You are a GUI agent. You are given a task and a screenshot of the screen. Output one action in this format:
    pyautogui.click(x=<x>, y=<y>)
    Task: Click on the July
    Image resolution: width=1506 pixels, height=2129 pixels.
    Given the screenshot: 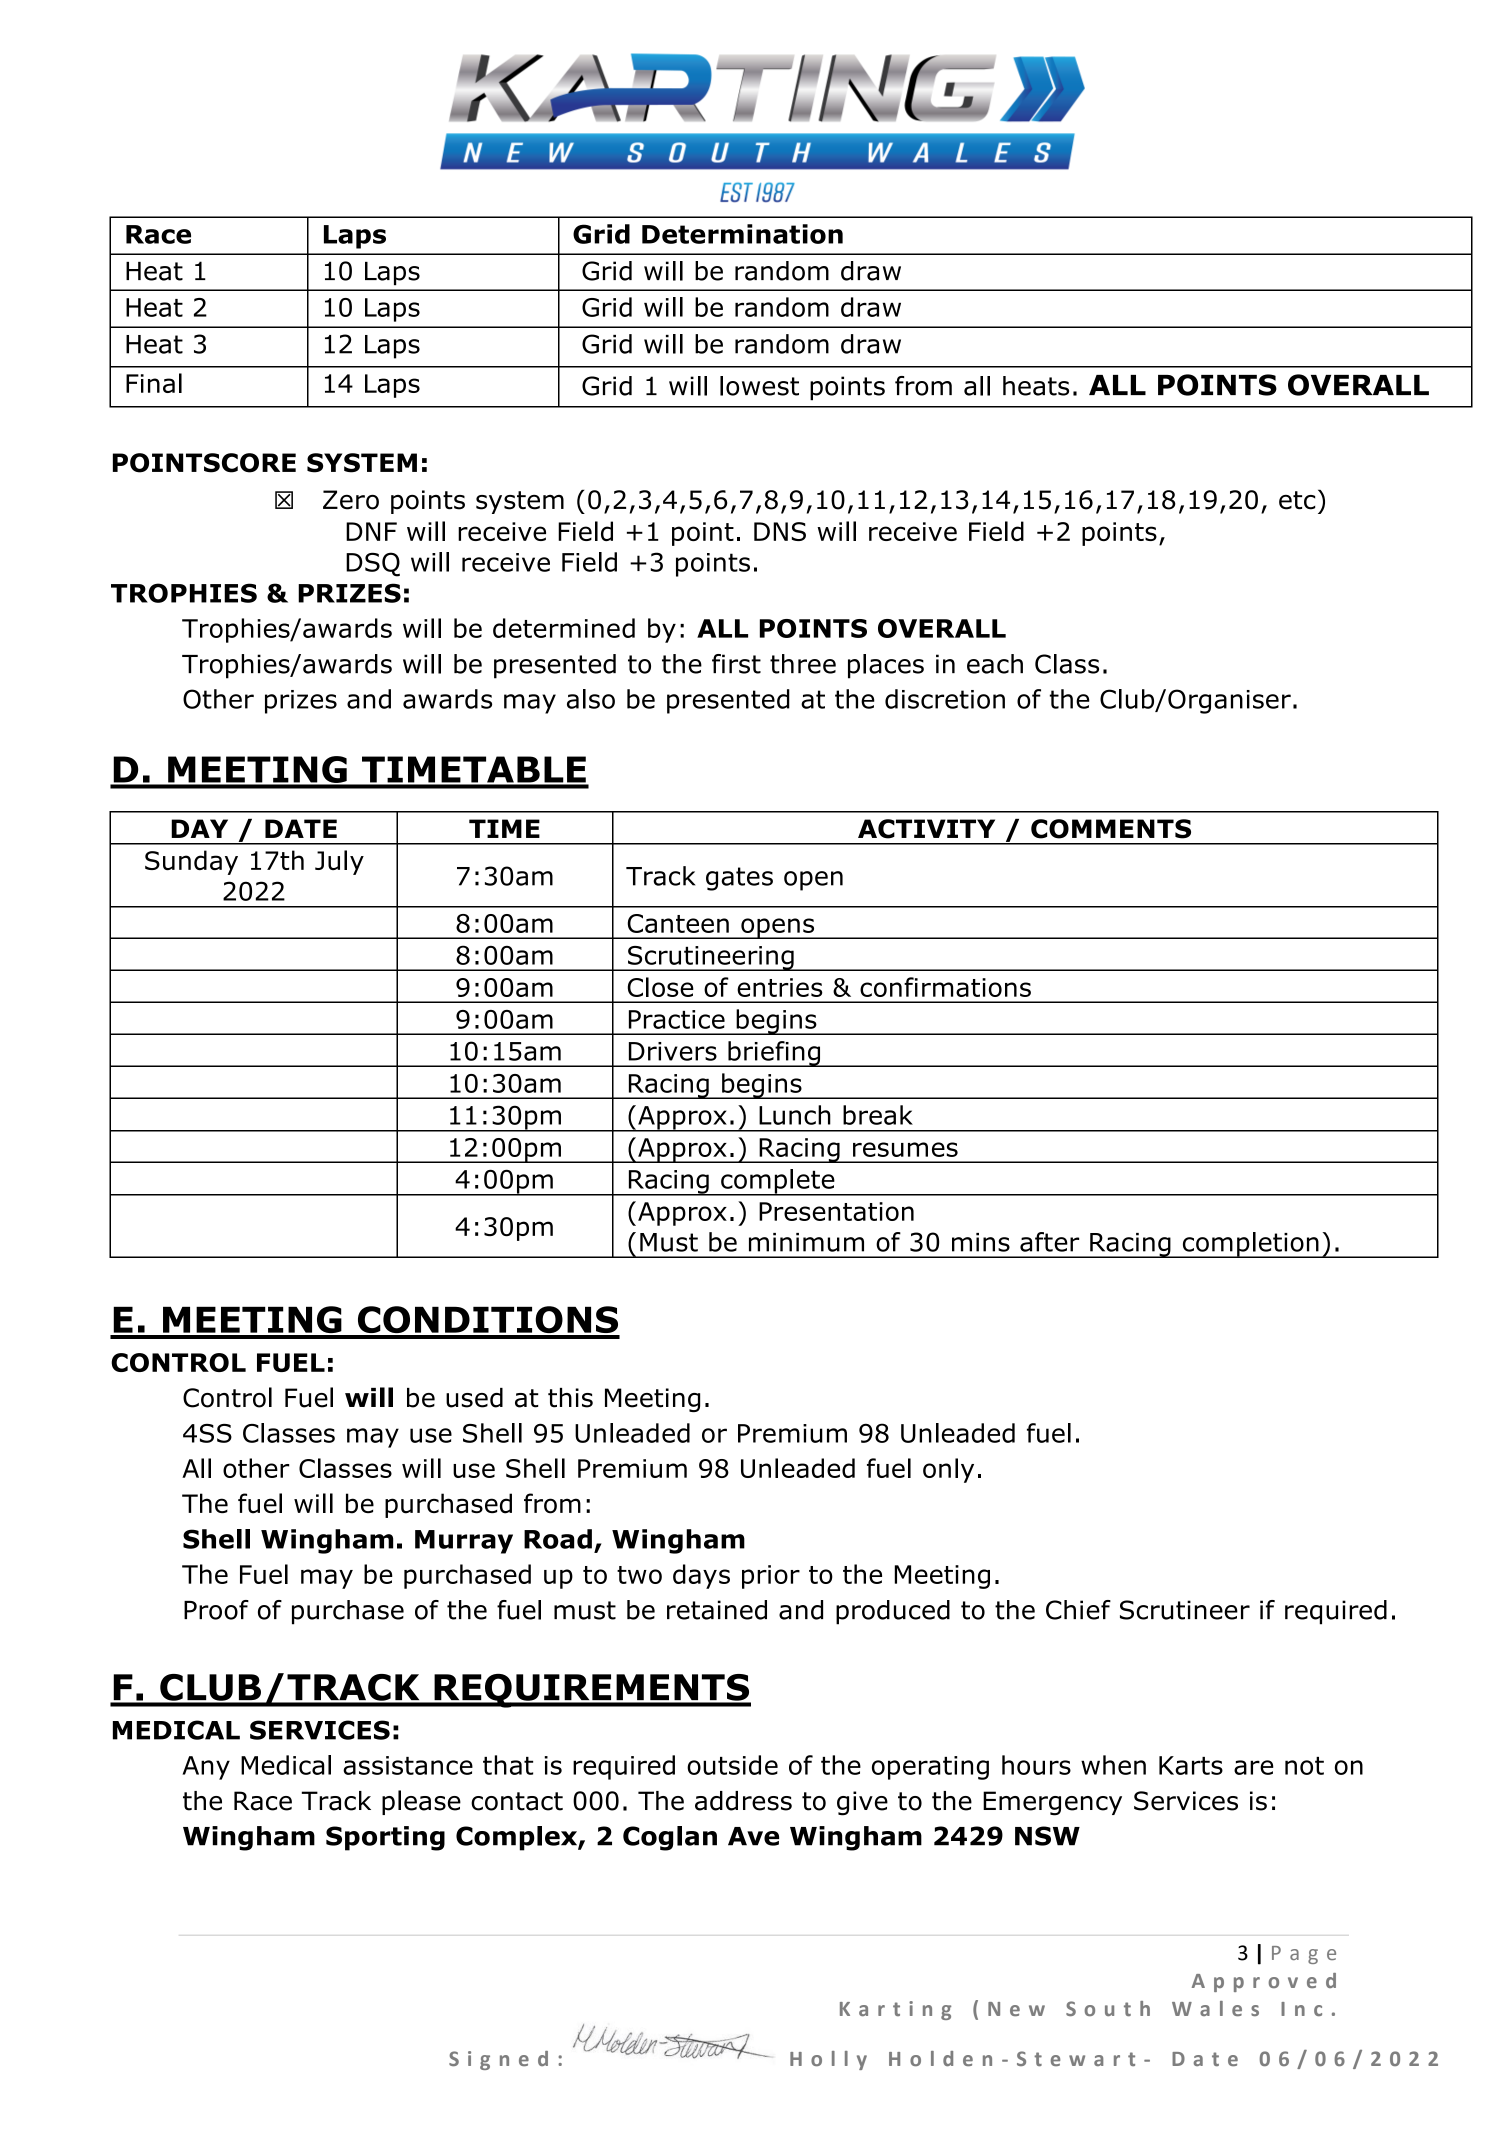 What is the action you would take?
    pyautogui.click(x=339, y=862)
